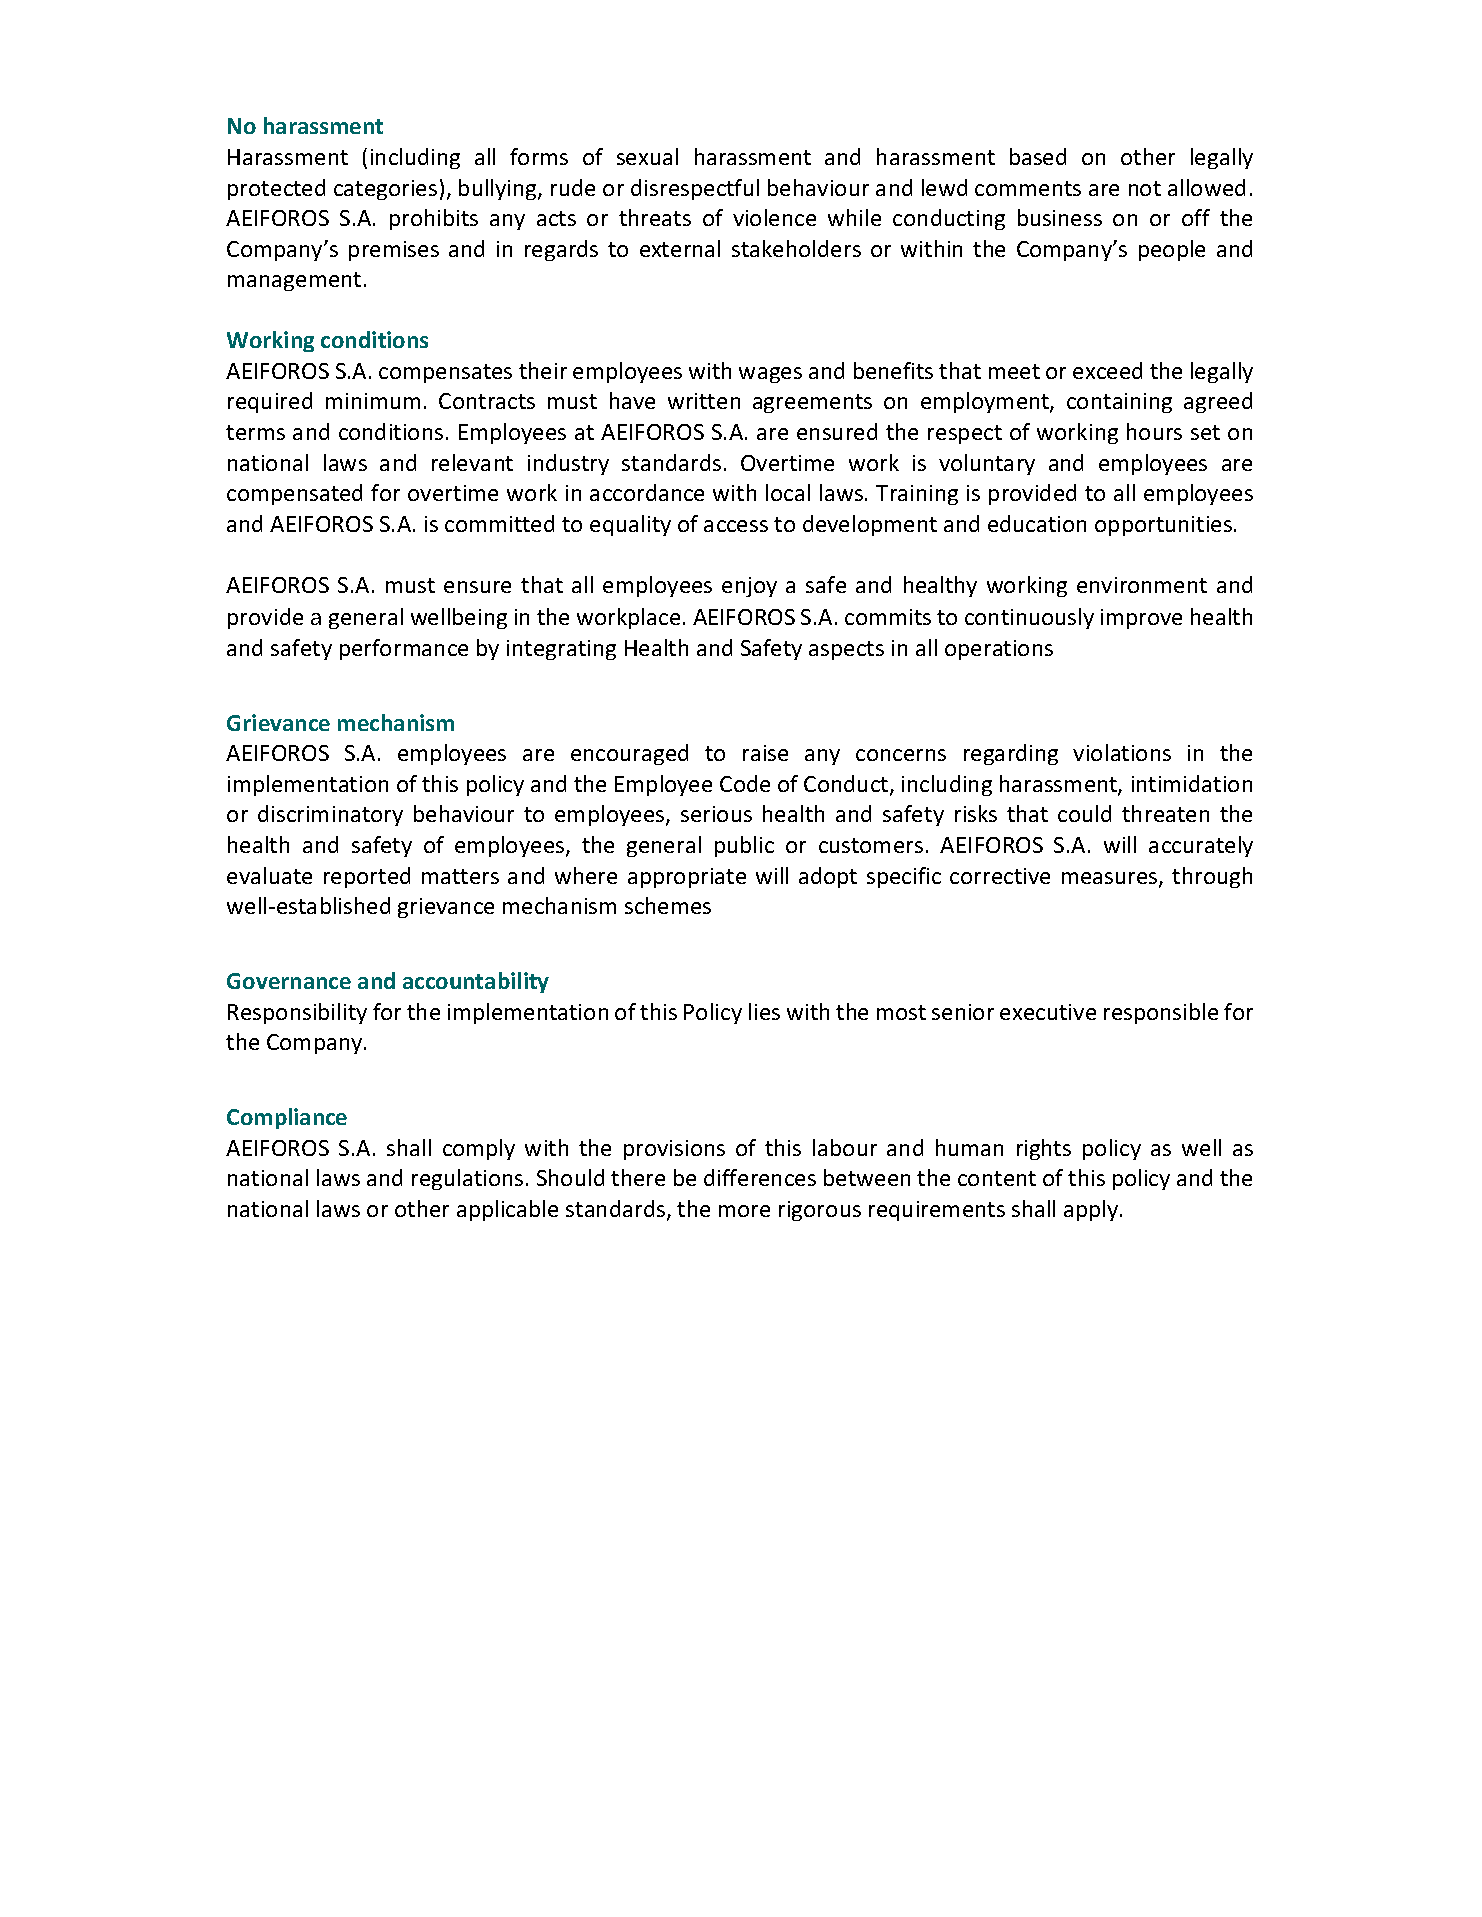 The height and width of the screenshot is (1917, 1482). I want to click on performance, so click(404, 649).
